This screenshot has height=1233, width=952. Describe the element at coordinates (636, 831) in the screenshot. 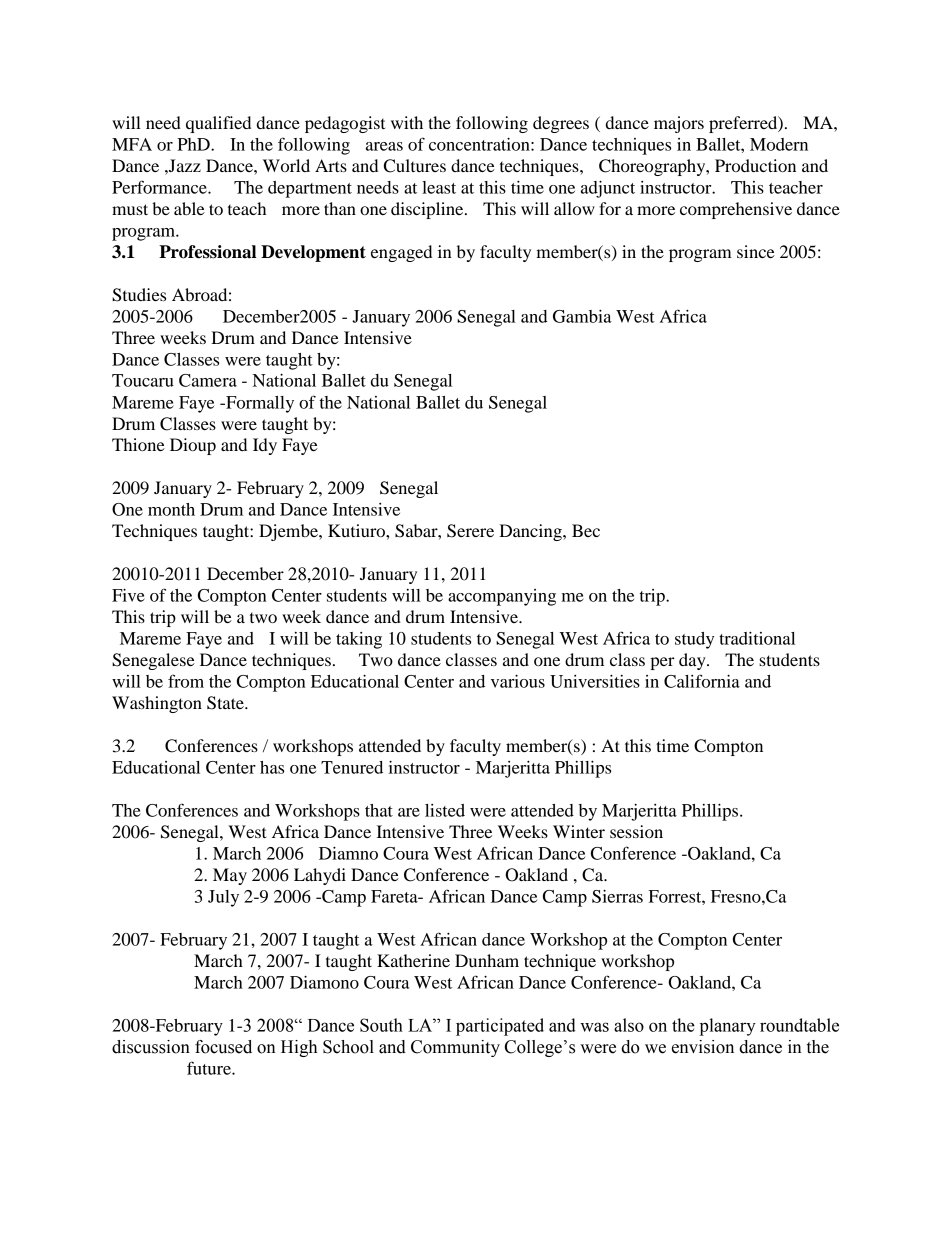

I see `session` at that location.
